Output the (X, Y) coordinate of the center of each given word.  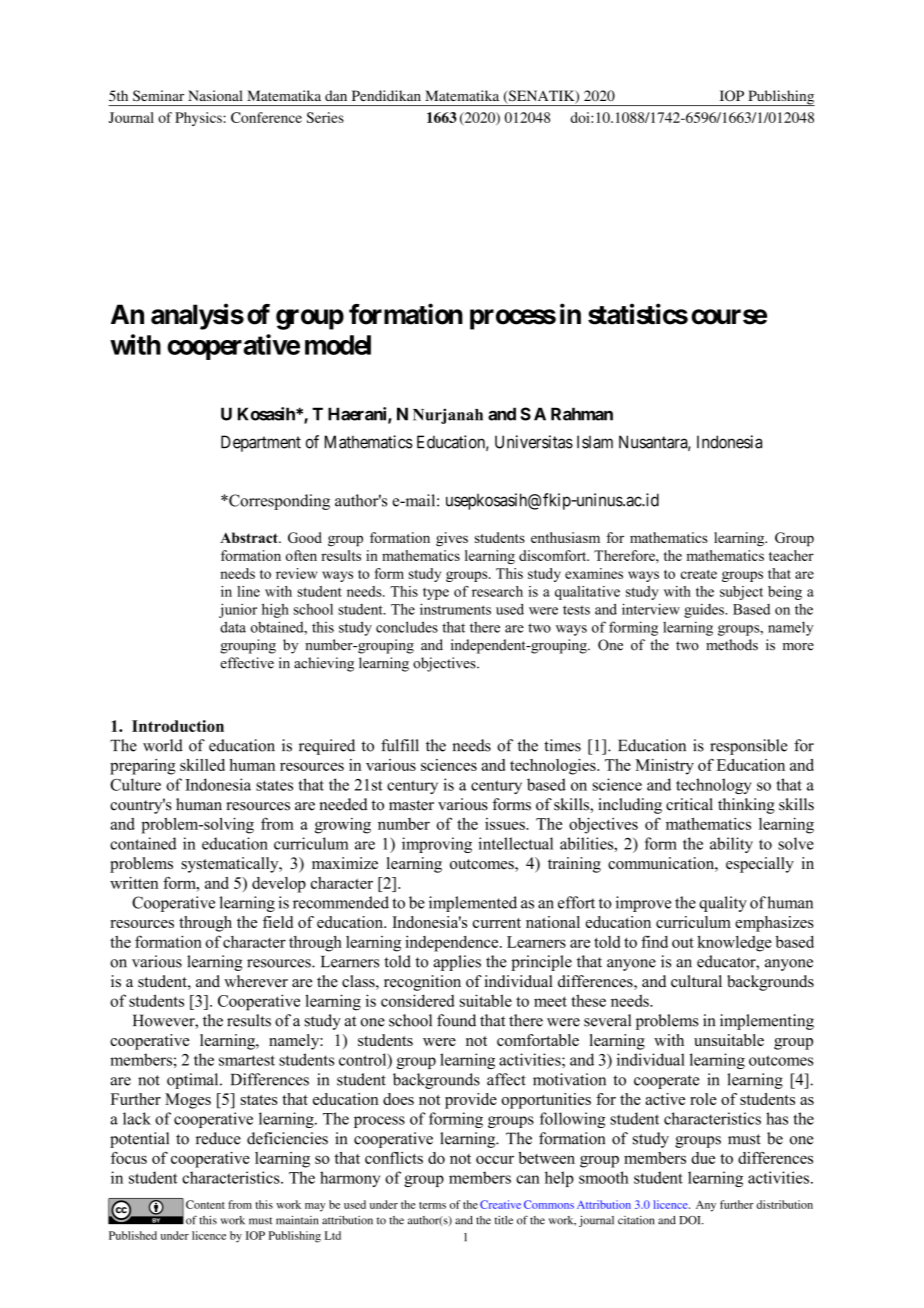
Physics (199, 119)
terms (432, 1205)
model (338, 345)
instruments (455, 609)
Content (205, 1204)
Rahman (582, 414)
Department (261, 443)
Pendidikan (386, 95)
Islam (595, 442)
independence (453, 943)
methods (732, 645)
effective (247, 663)
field (278, 922)
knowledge (734, 944)
